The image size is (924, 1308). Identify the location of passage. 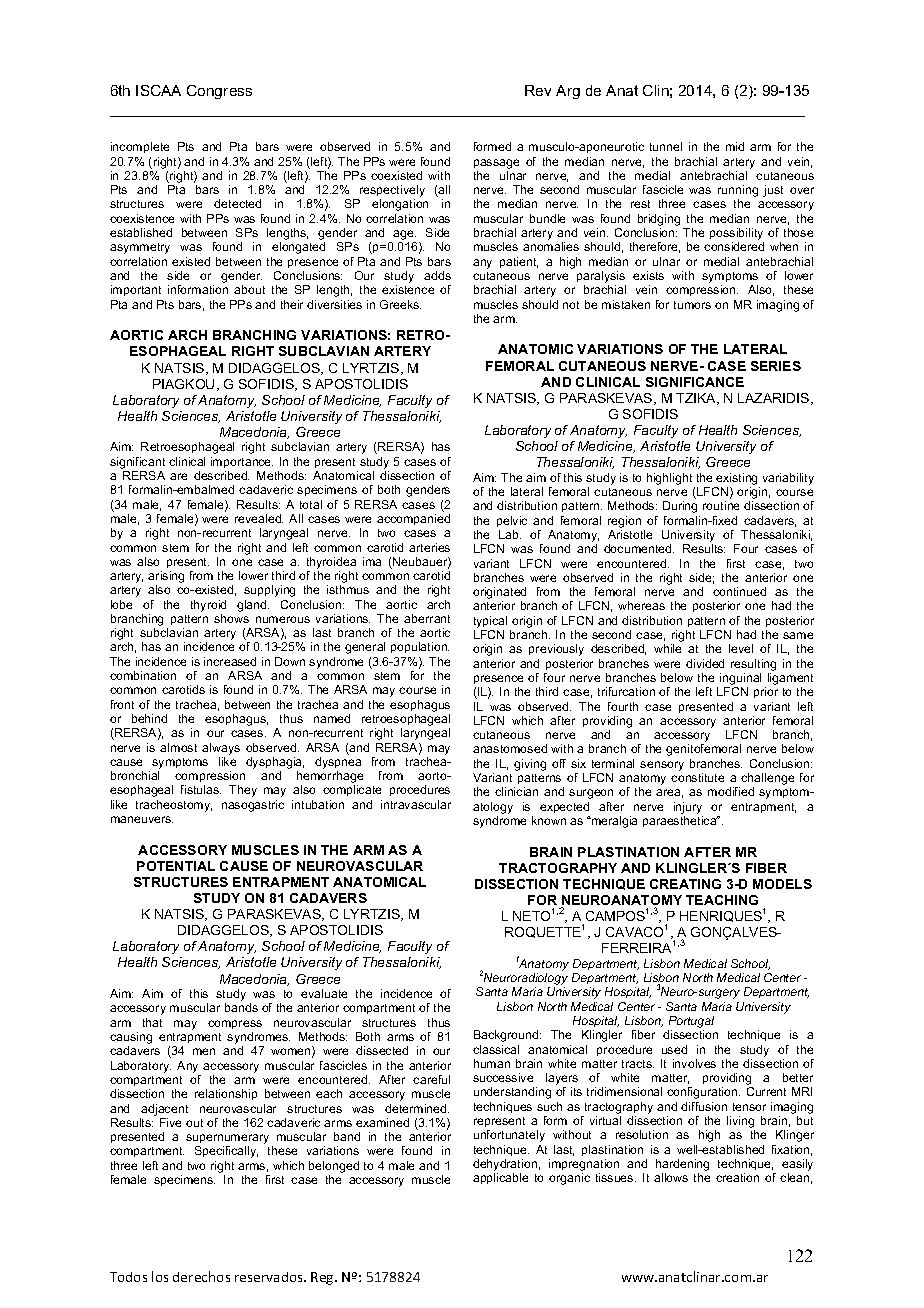
(496, 164).
